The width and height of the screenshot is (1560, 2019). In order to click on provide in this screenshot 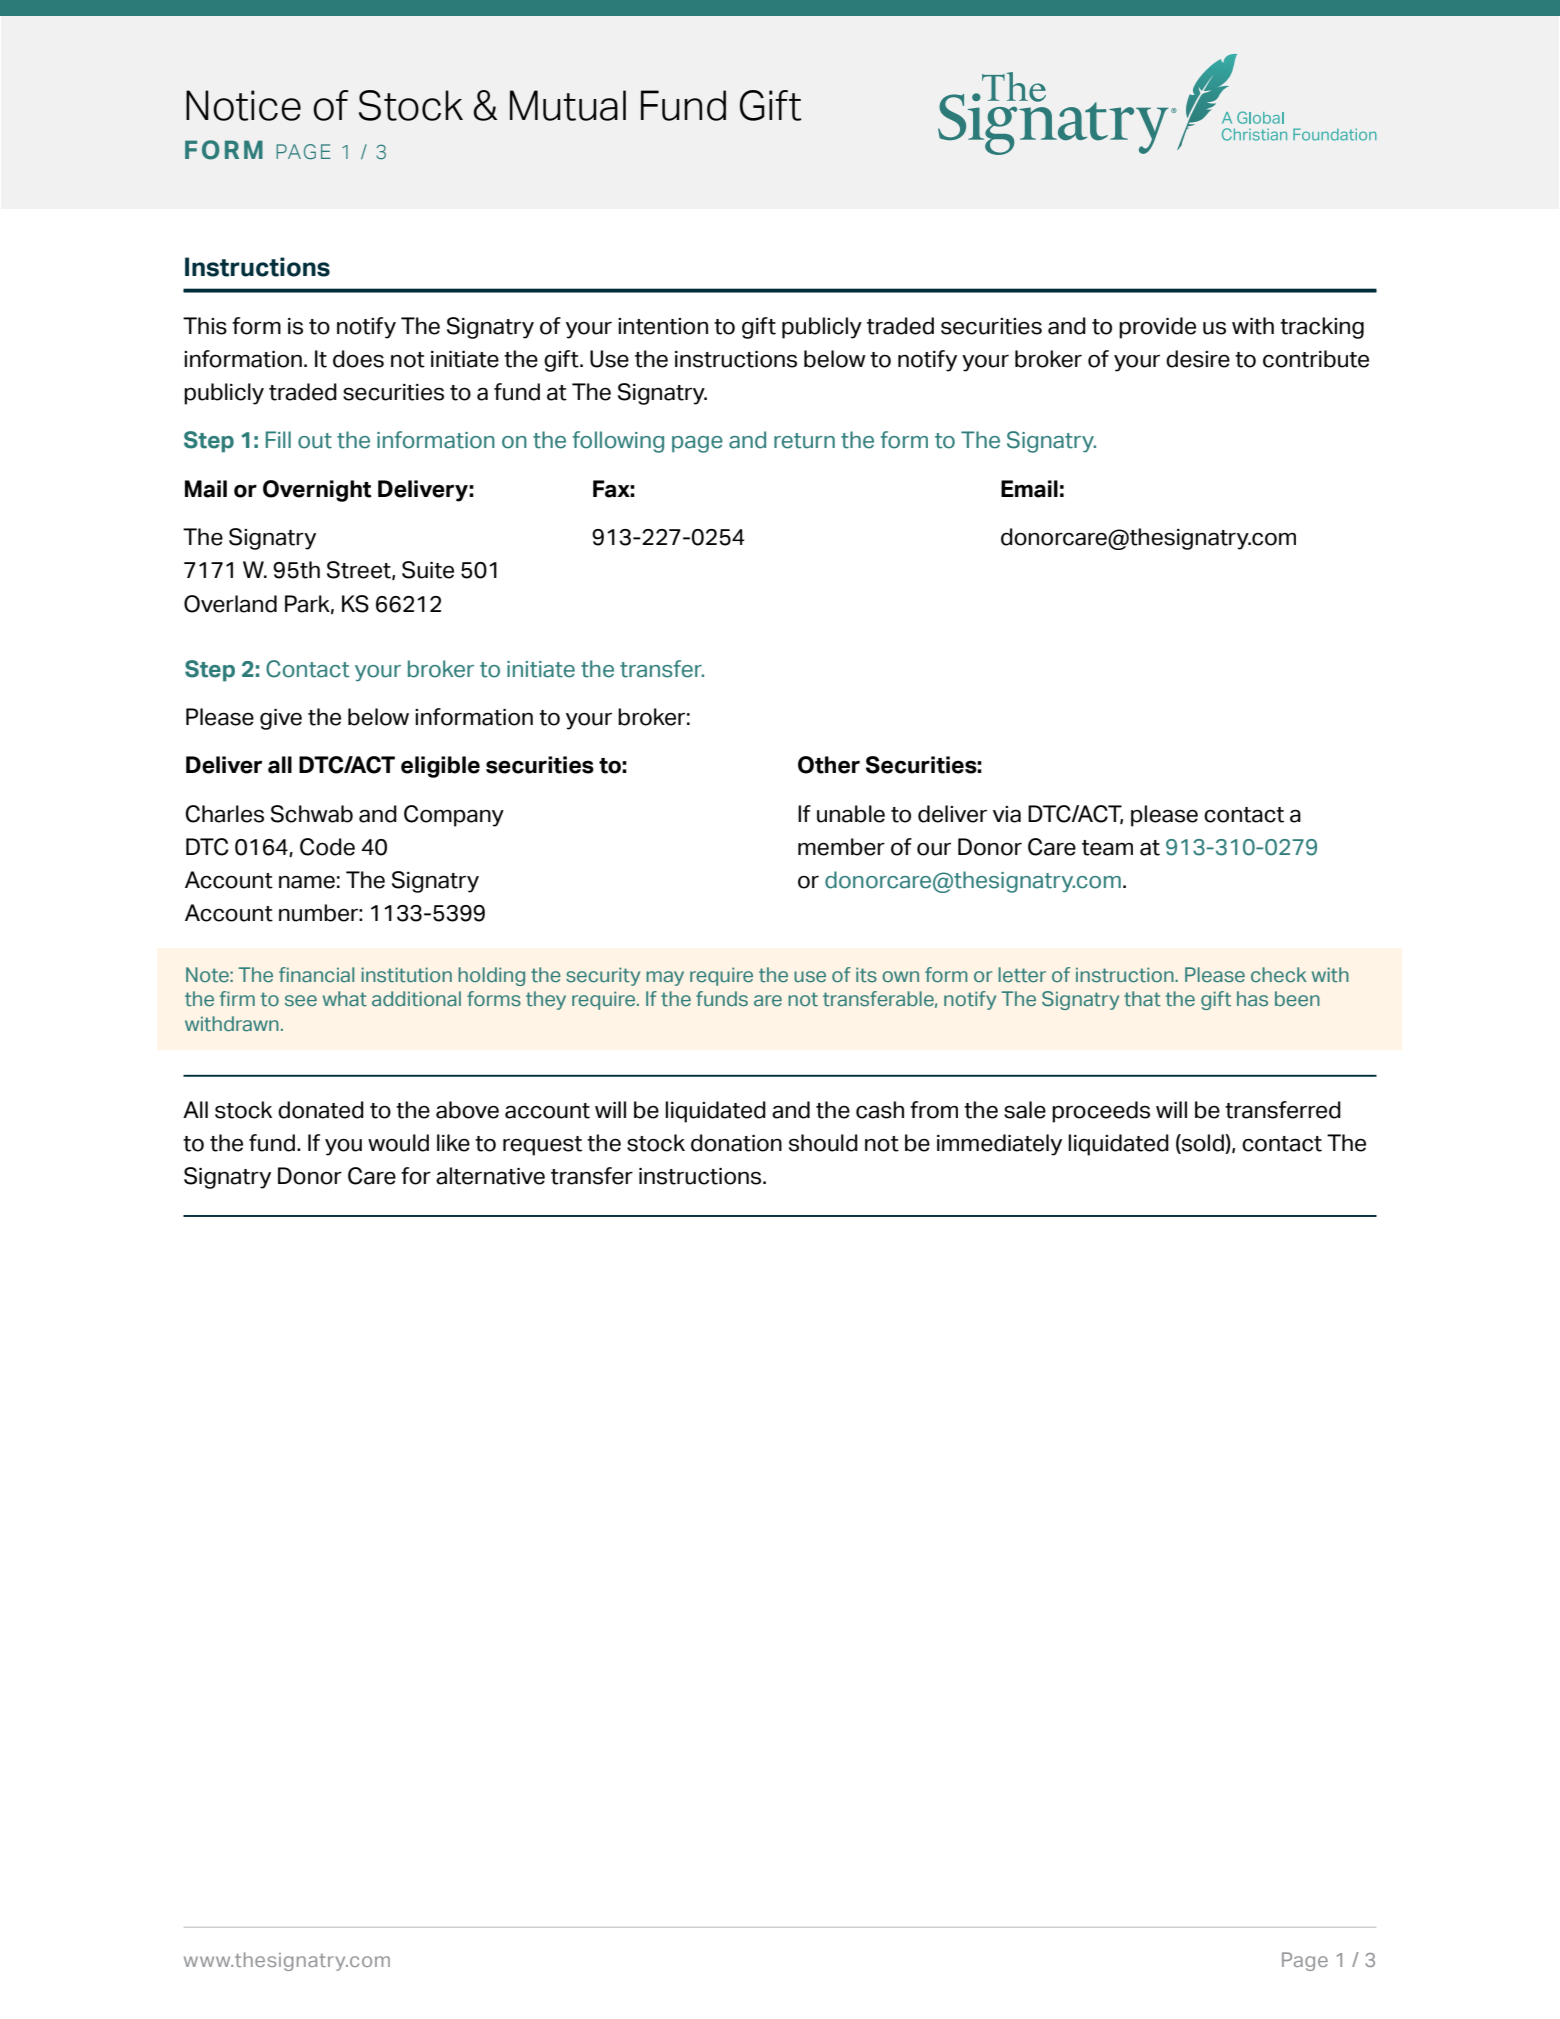, I will do `click(1157, 328)`.
